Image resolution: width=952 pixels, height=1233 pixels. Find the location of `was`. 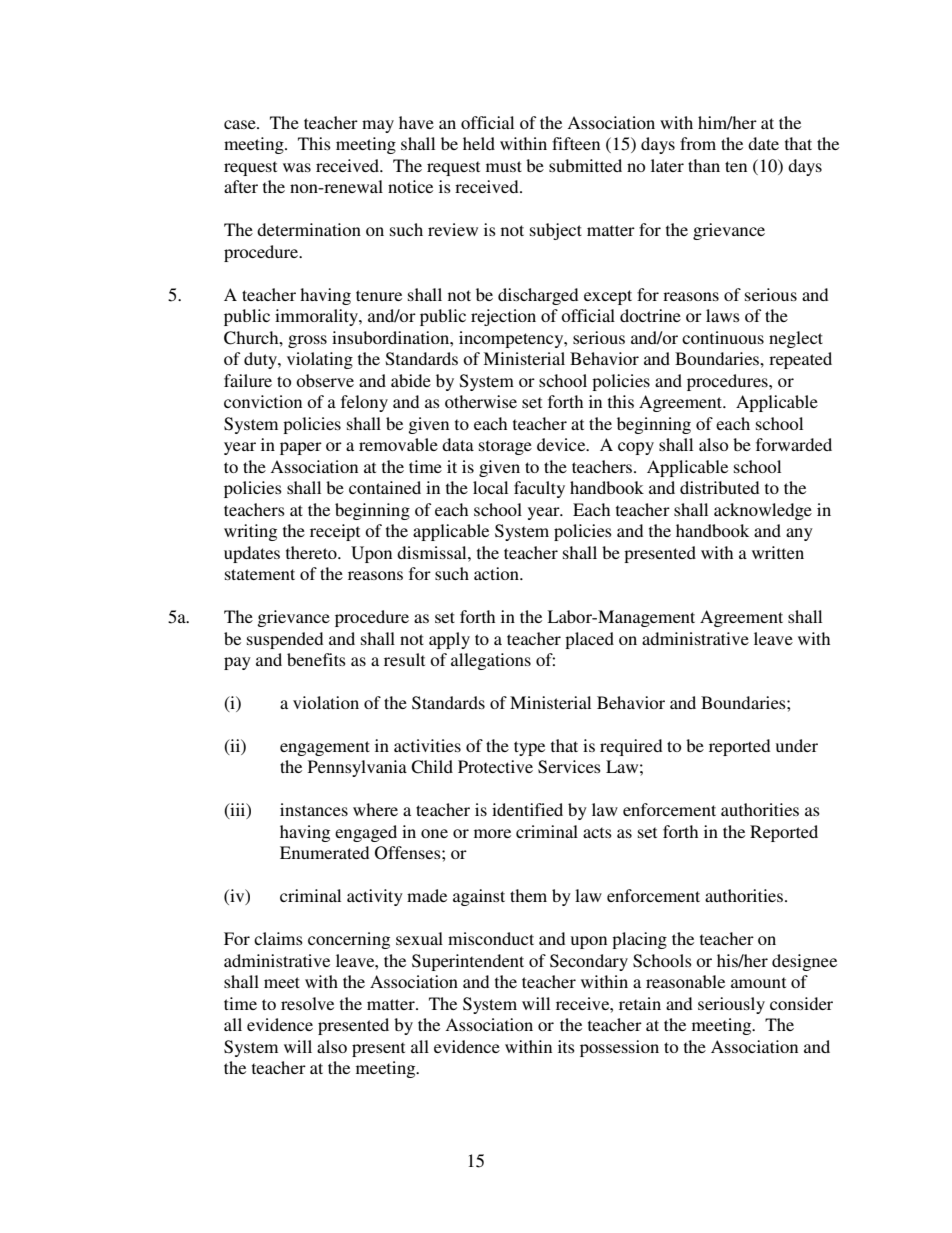

was is located at coordinates (297, 167).
